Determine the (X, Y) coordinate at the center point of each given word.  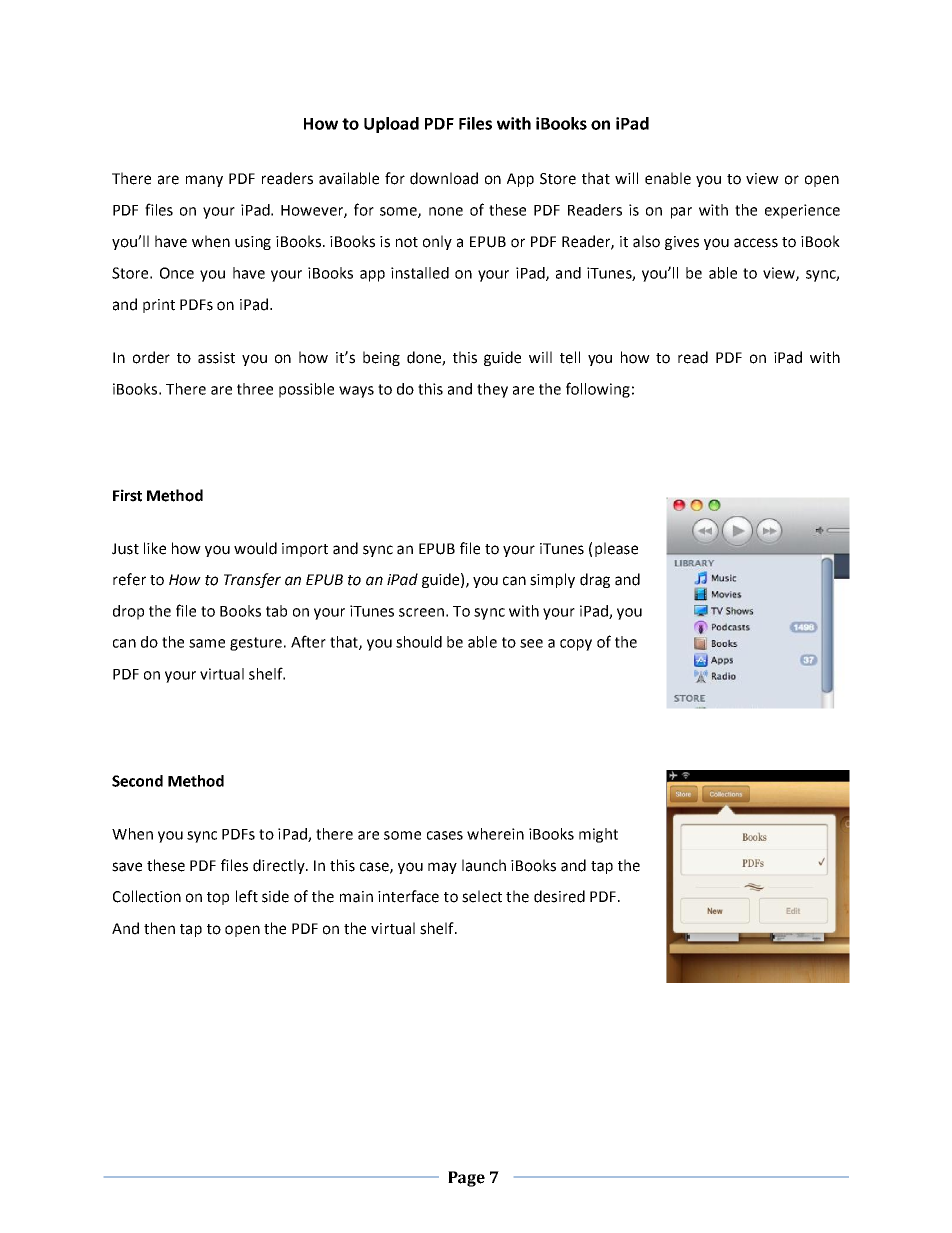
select (482, 896)
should (419, 642)
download (444, 178)
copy (576, 645)
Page (466, 1179)
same (207, 643)
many (204, 181)
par (681, 213)
